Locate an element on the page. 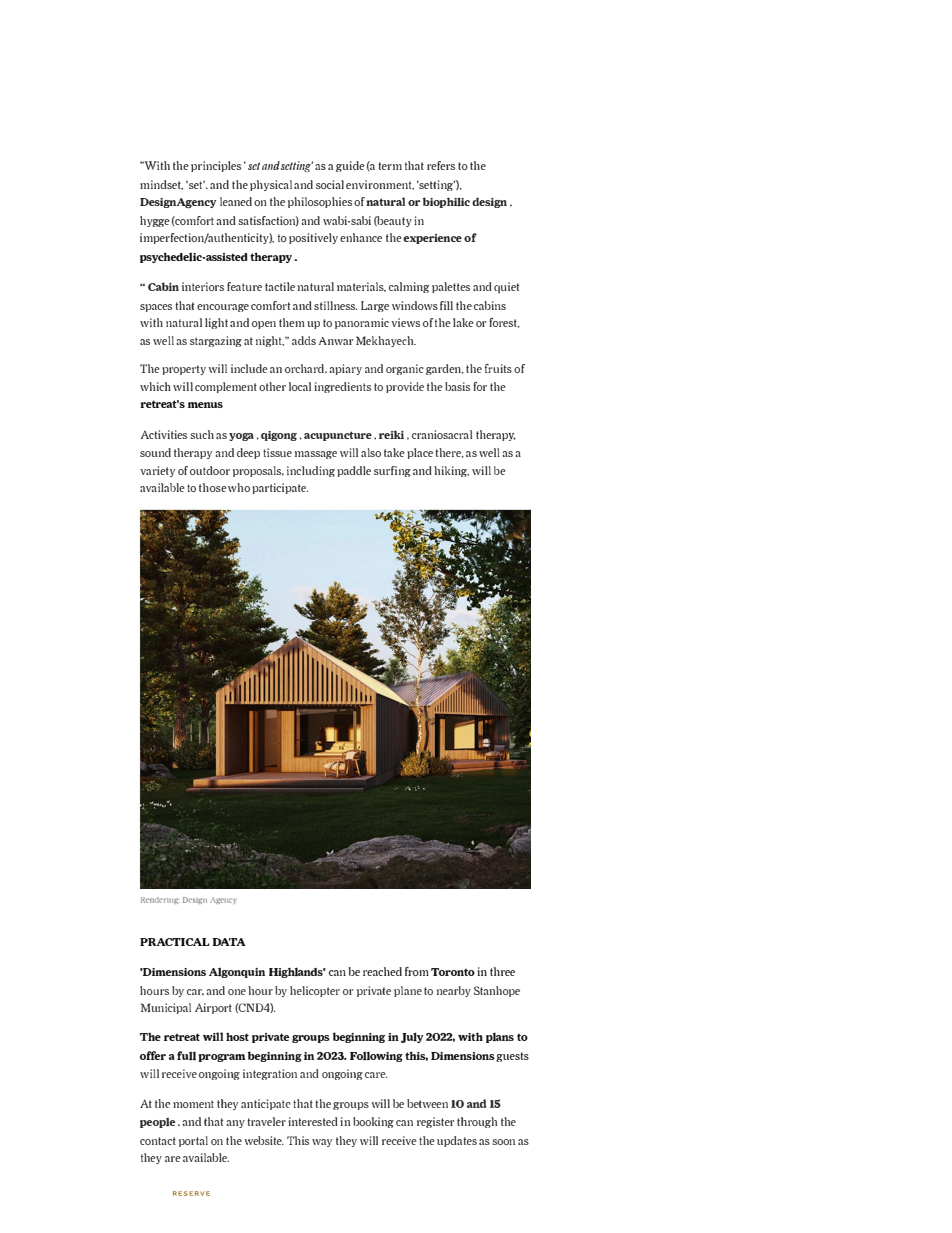 This image has width=952, height=1233. social is located at coordinates (330, 184).
